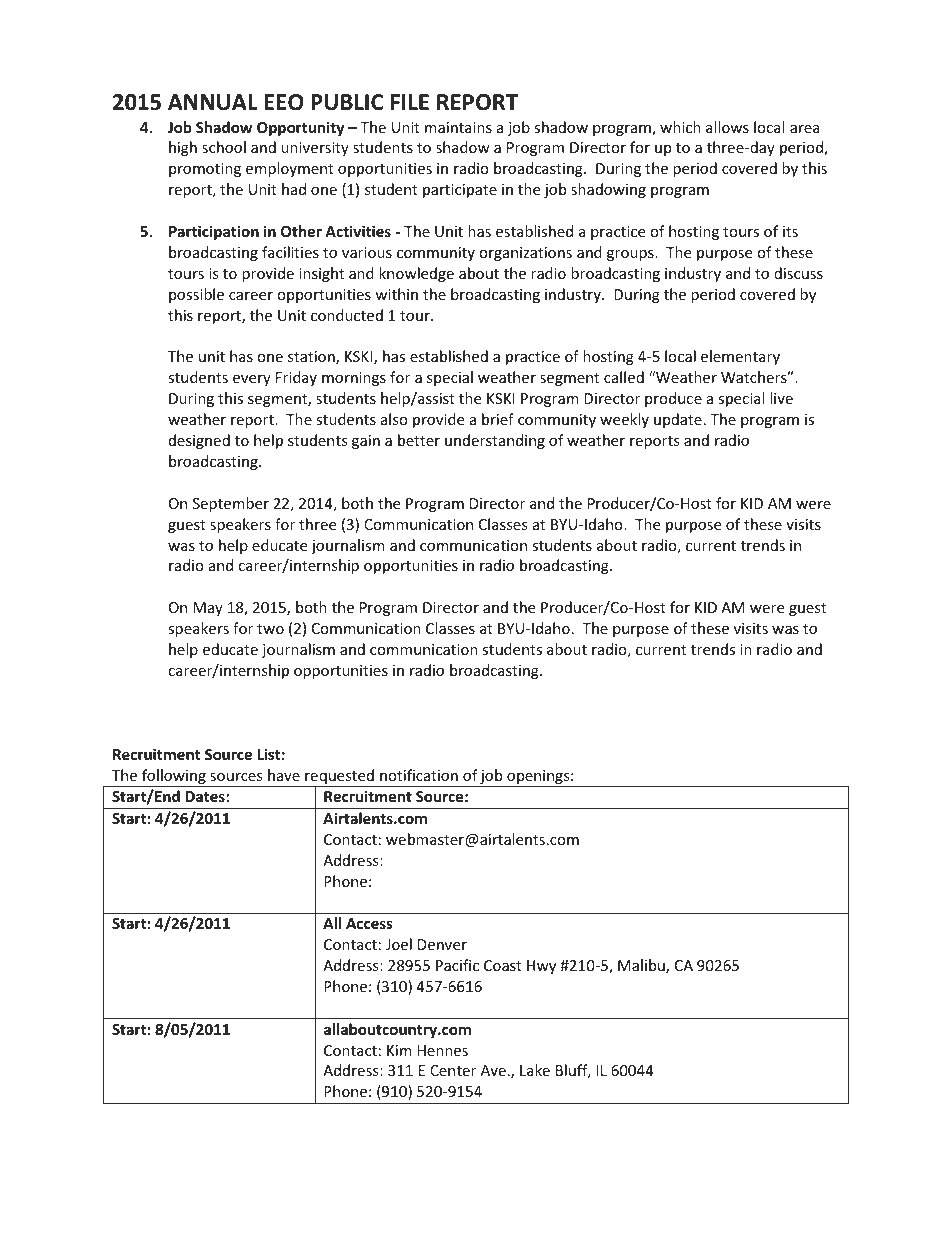 The width and height of the screenshot is (952, 1233). What do you see at coordinates (495, 441) in the screenshot?
I see `understanding` at bounding box center [495, 441].
